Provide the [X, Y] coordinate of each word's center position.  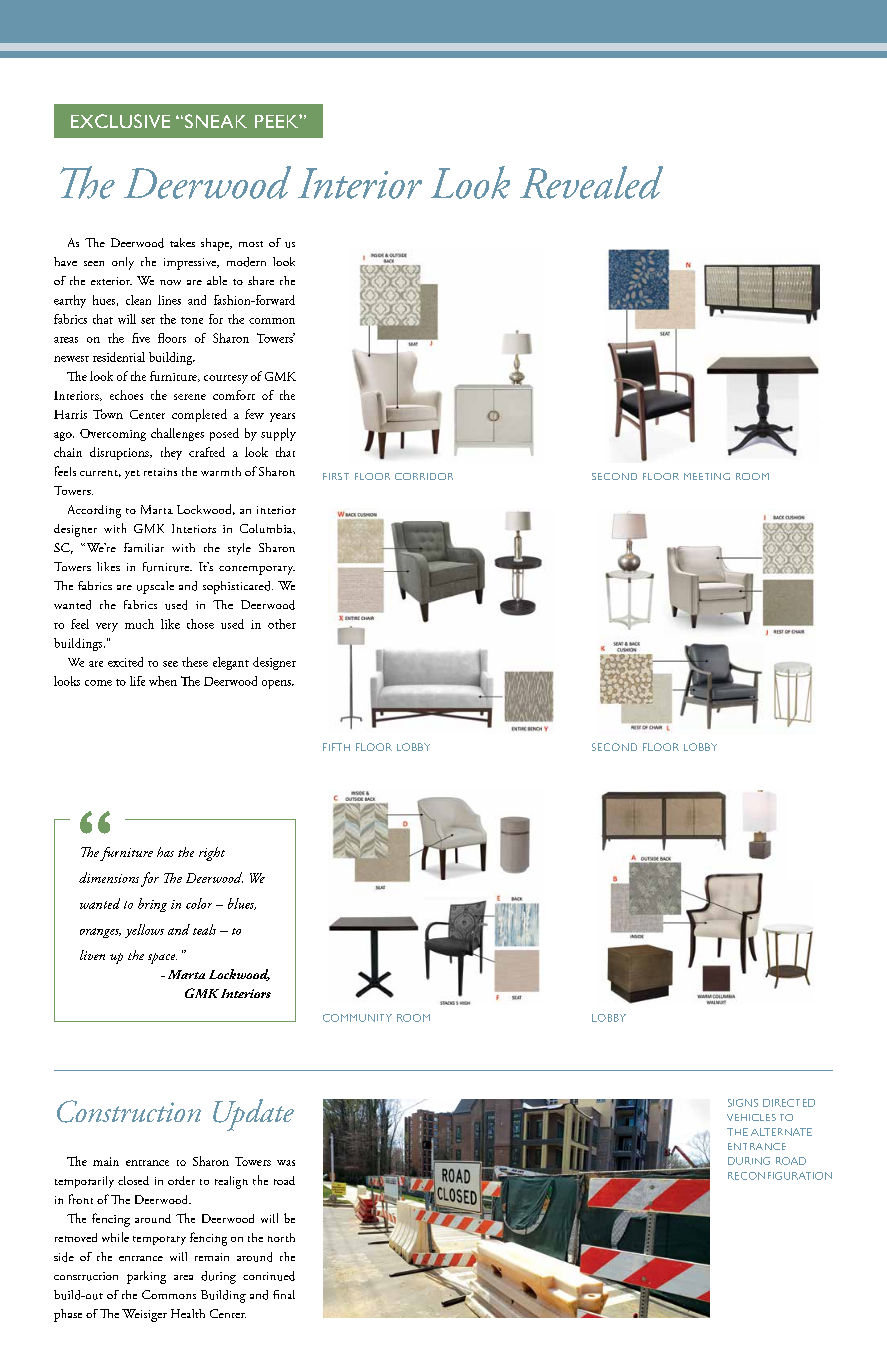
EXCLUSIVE [120, 121]
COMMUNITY [357, 1018]
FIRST [336, 476]
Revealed [591, 182]
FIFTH [336, 747]
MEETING [707, 476]
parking [146, 1277]
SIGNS [743, 1103]
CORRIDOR [424, 476]
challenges [177, 434]
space [162, 958]
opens [277, 684]
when [163, 681]
